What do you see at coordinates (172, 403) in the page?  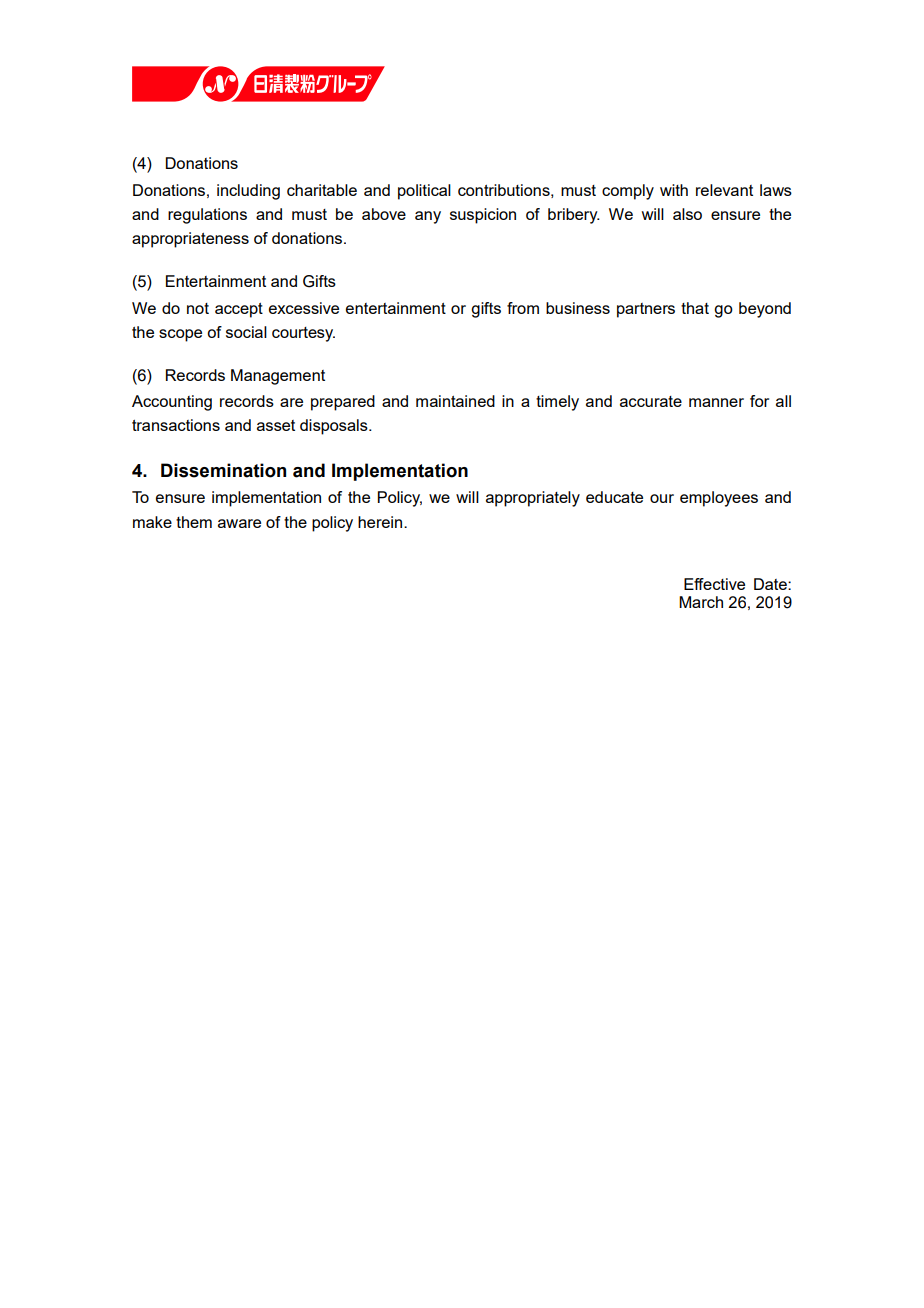 I see `Accounting` at bounding box center [172, 403].
